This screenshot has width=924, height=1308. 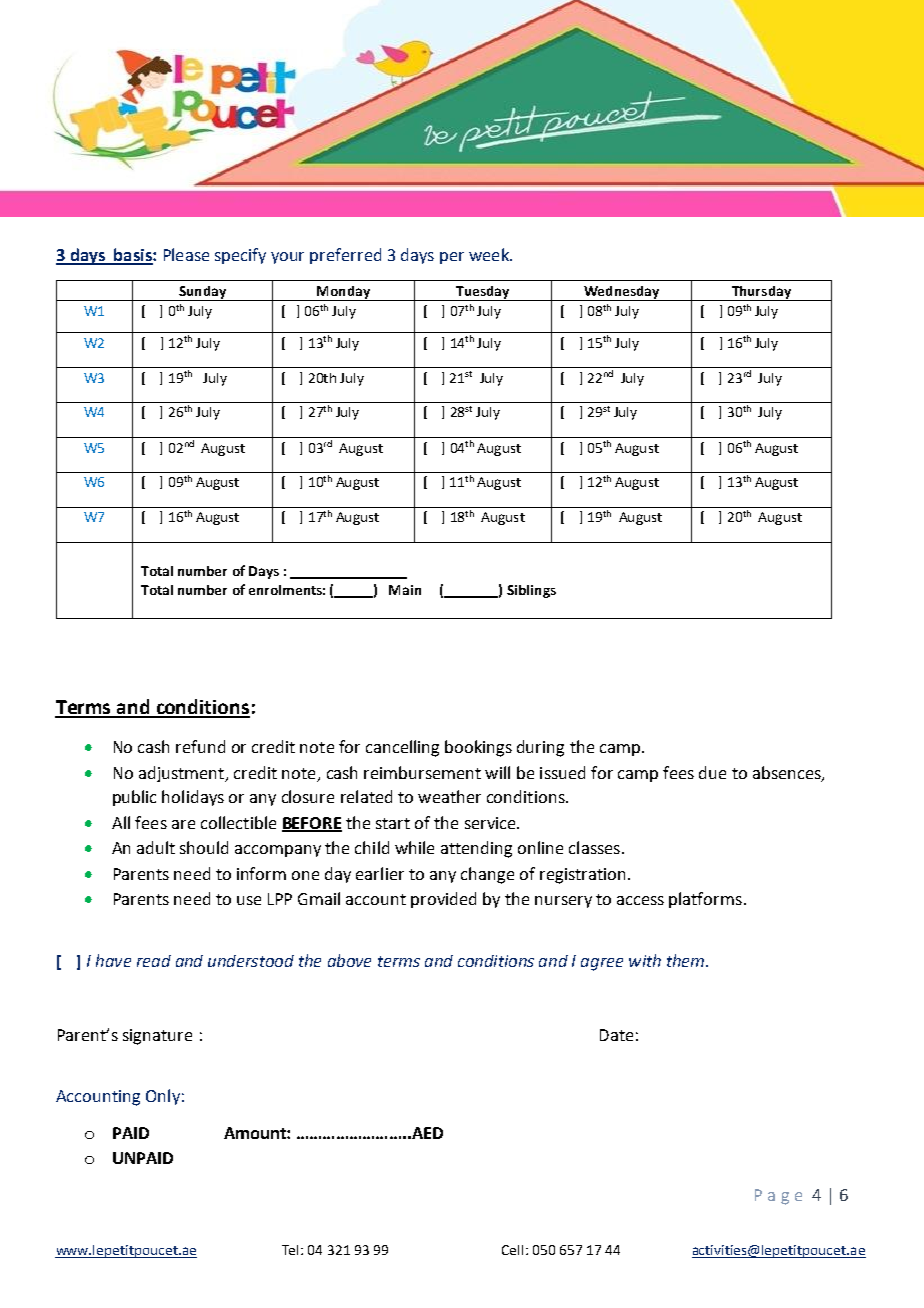 I want to click on Siblings, so click(x=531, y=591).
